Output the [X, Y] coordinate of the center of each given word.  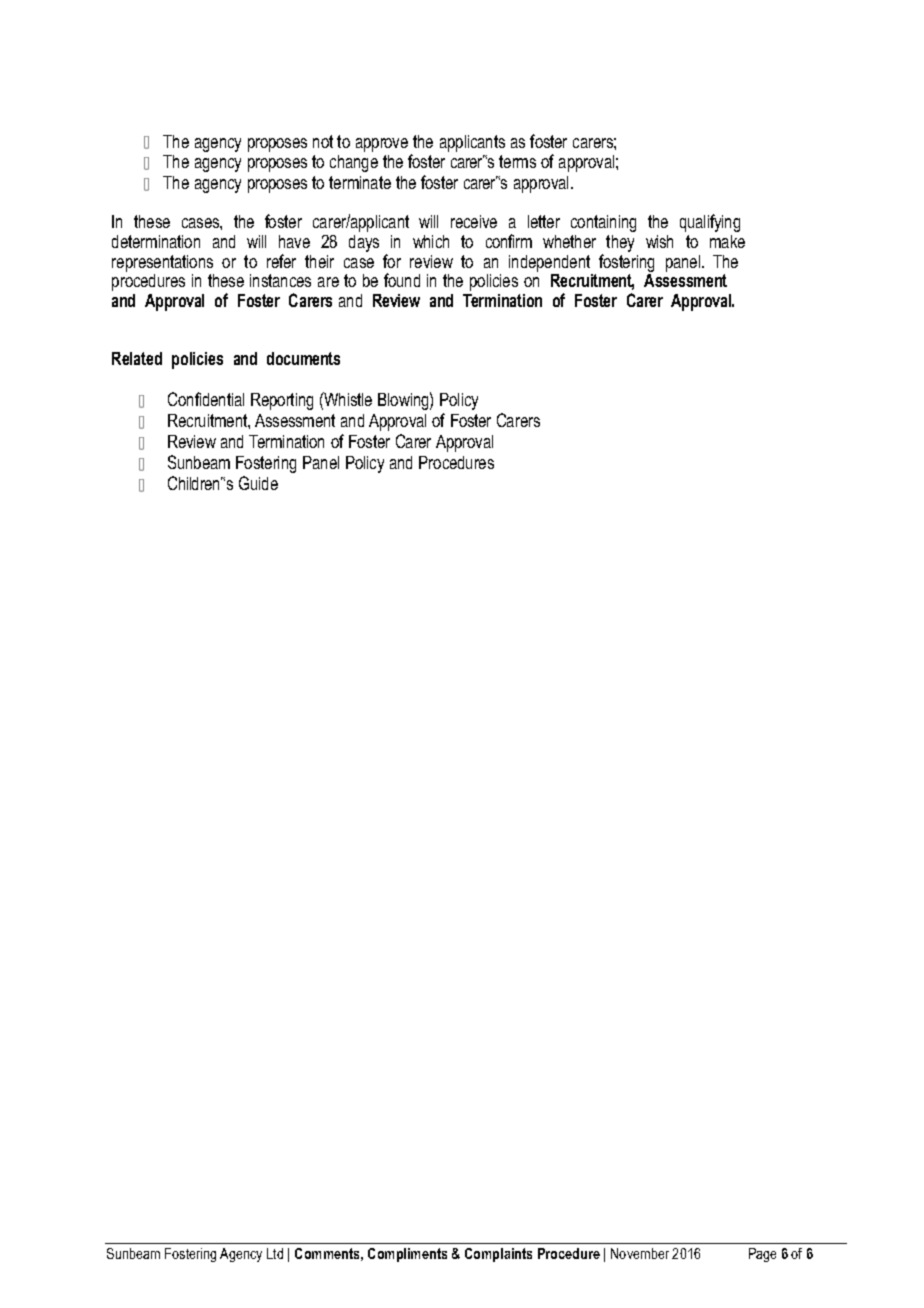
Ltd [275, 1253]
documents [303, 358]
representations [162, 263]
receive [474, 221]
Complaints [498, 1255]
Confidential [206, 399]
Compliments [407, 1255]
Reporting [282, 401]
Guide [258, 483]
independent [549, 263]
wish [659, 241]
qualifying [710, 223]
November [640, 1253]
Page [762, 1255]
